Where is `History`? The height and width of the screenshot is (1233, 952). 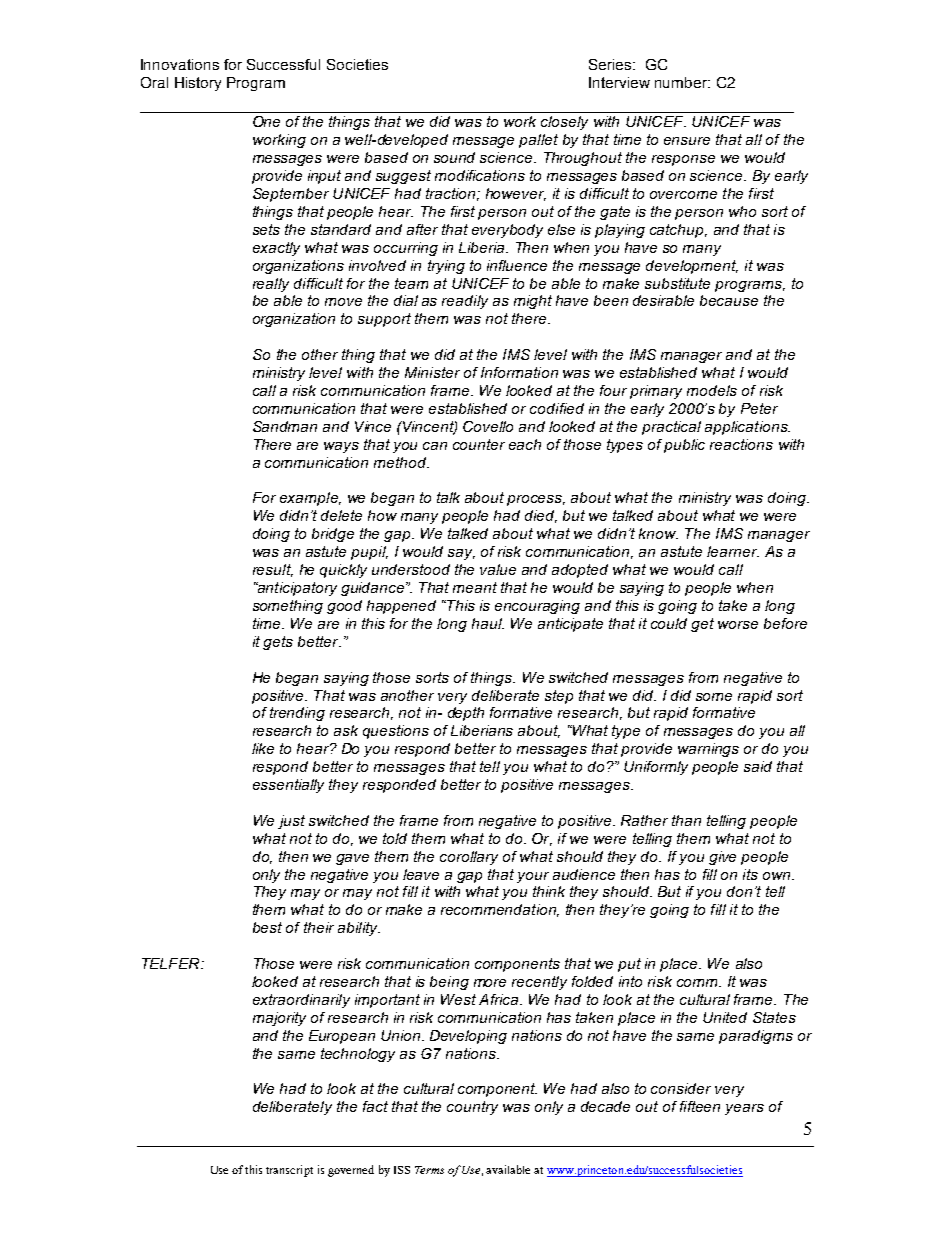 History is located at coordinates (198, 84).
